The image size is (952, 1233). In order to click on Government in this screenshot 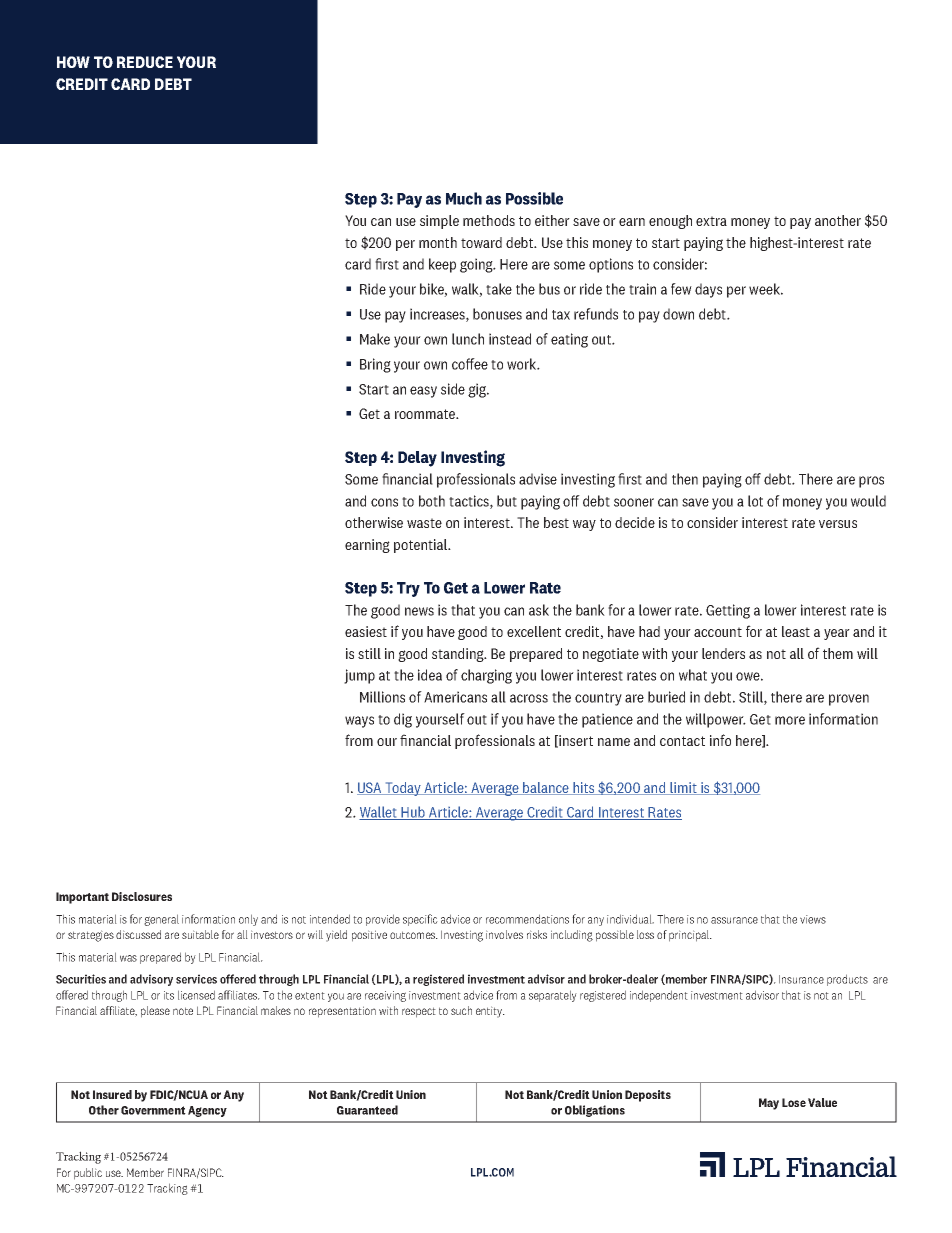, I will do `click(153, 1110)`.
